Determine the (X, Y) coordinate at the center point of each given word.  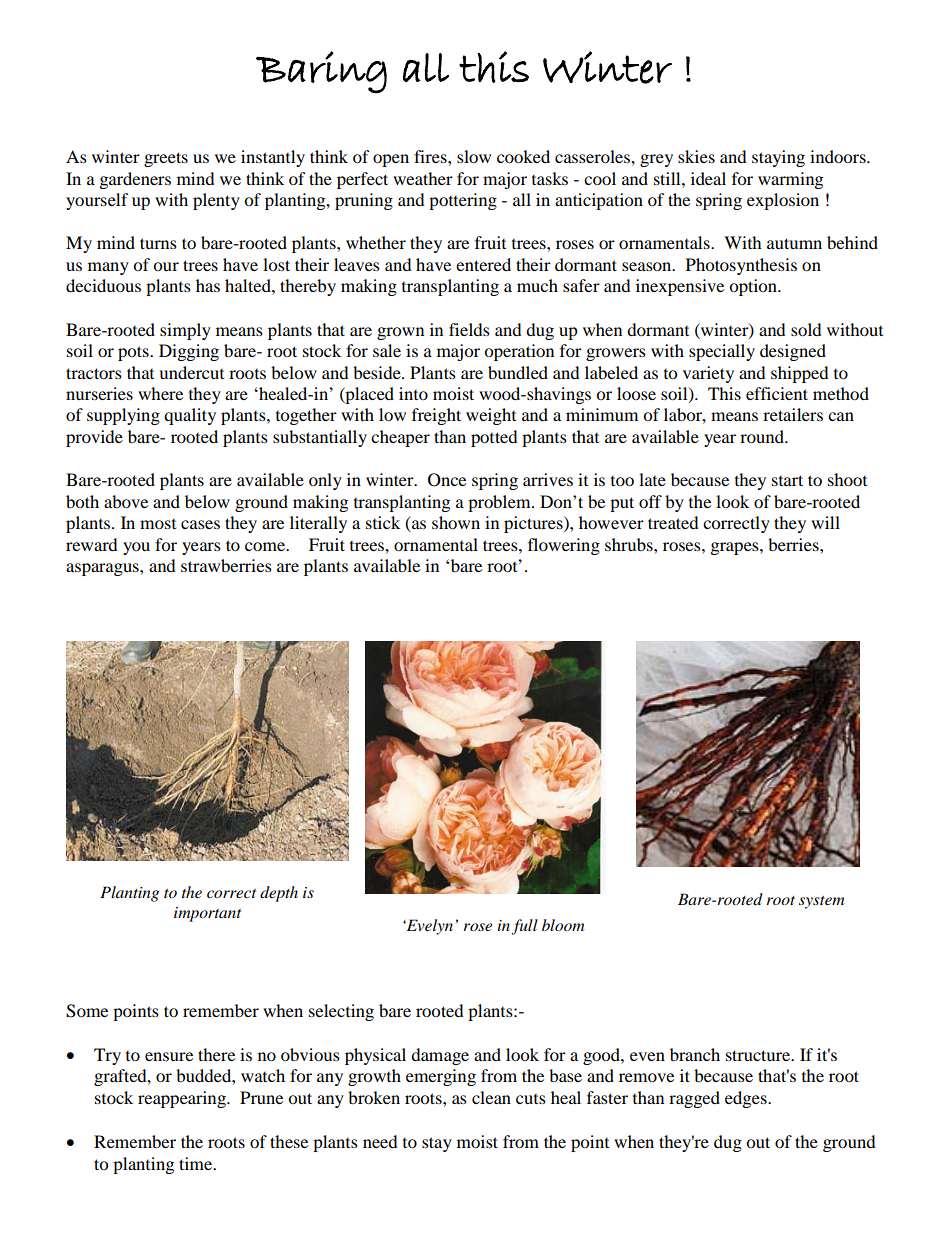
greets (166, 159)
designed (793, 352)
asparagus (103, 569)
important (207, 914)
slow (474, 156)
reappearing (183, 1099)
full (524, 927)
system (821, 902)
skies (696, 156)
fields (469, 329)
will (825, 522)
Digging (189, 352)
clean (491, 1097)
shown (456, 522)
